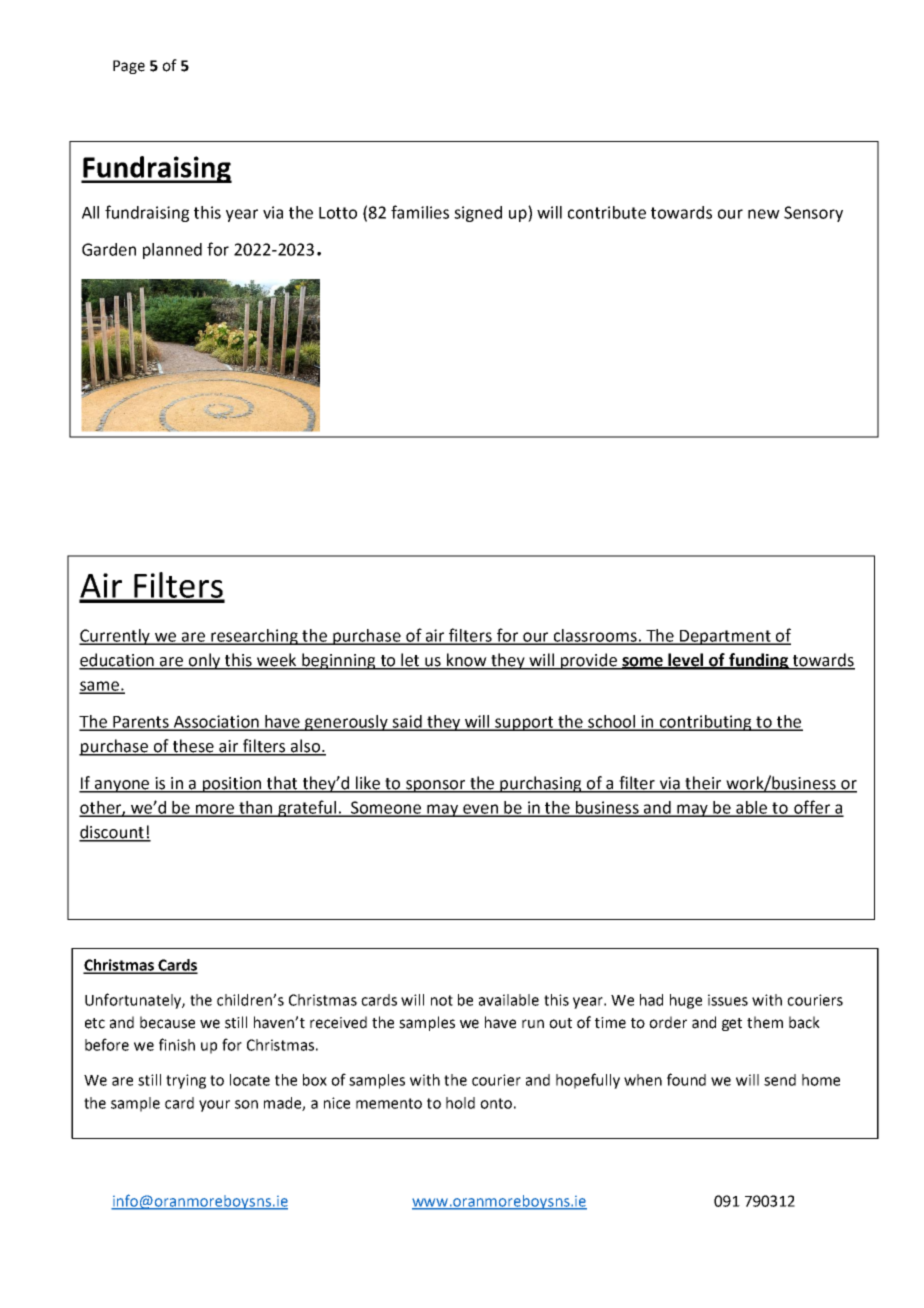  What do you see at coordinates (116, 637) in the page?
I see `Currently` at bounding box center [116, 637].
